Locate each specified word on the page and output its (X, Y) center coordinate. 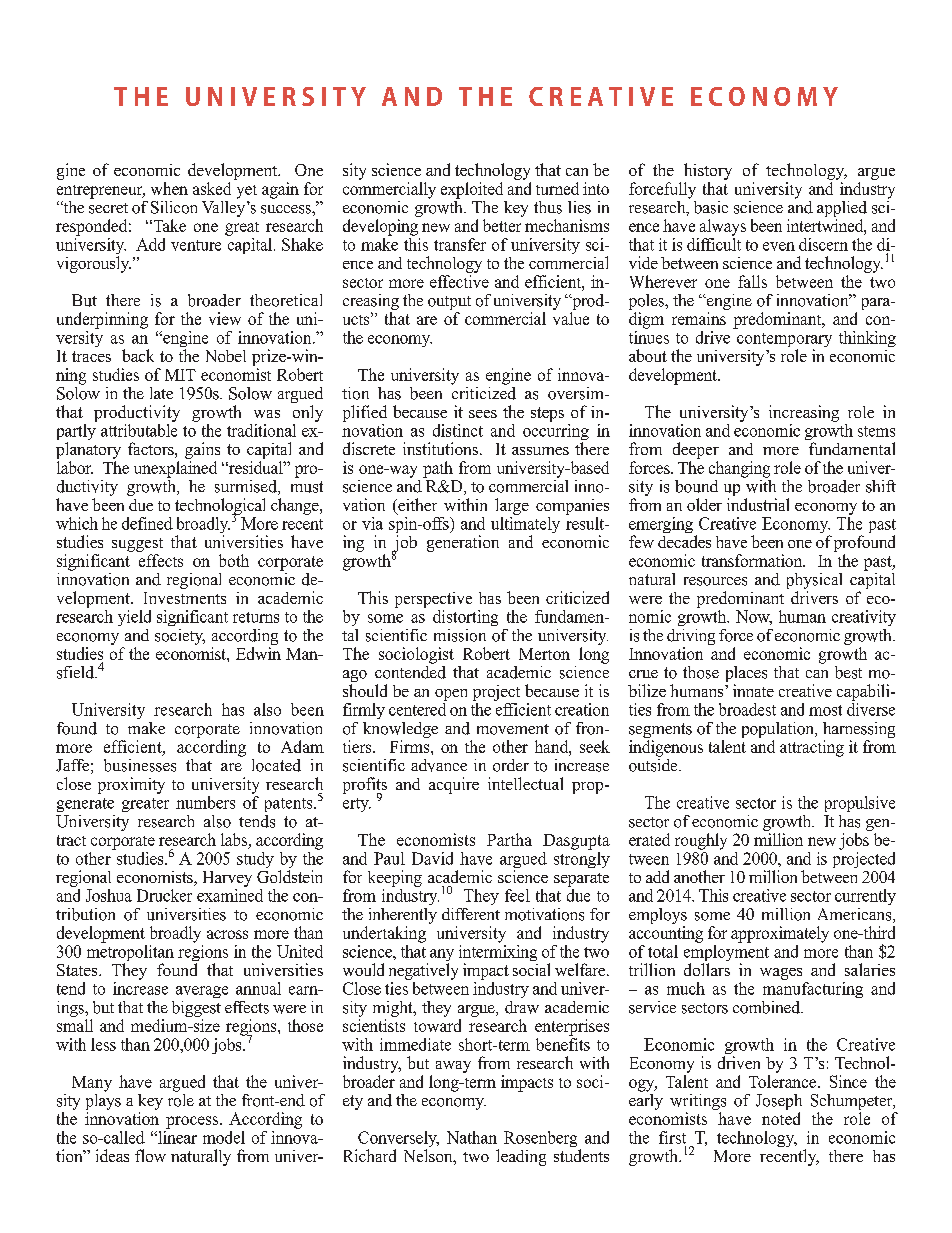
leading (521, 1157)
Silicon (174, 207)
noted (781, 1118)
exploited (472, 190)
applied (842, 210)
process (192, 1122)
